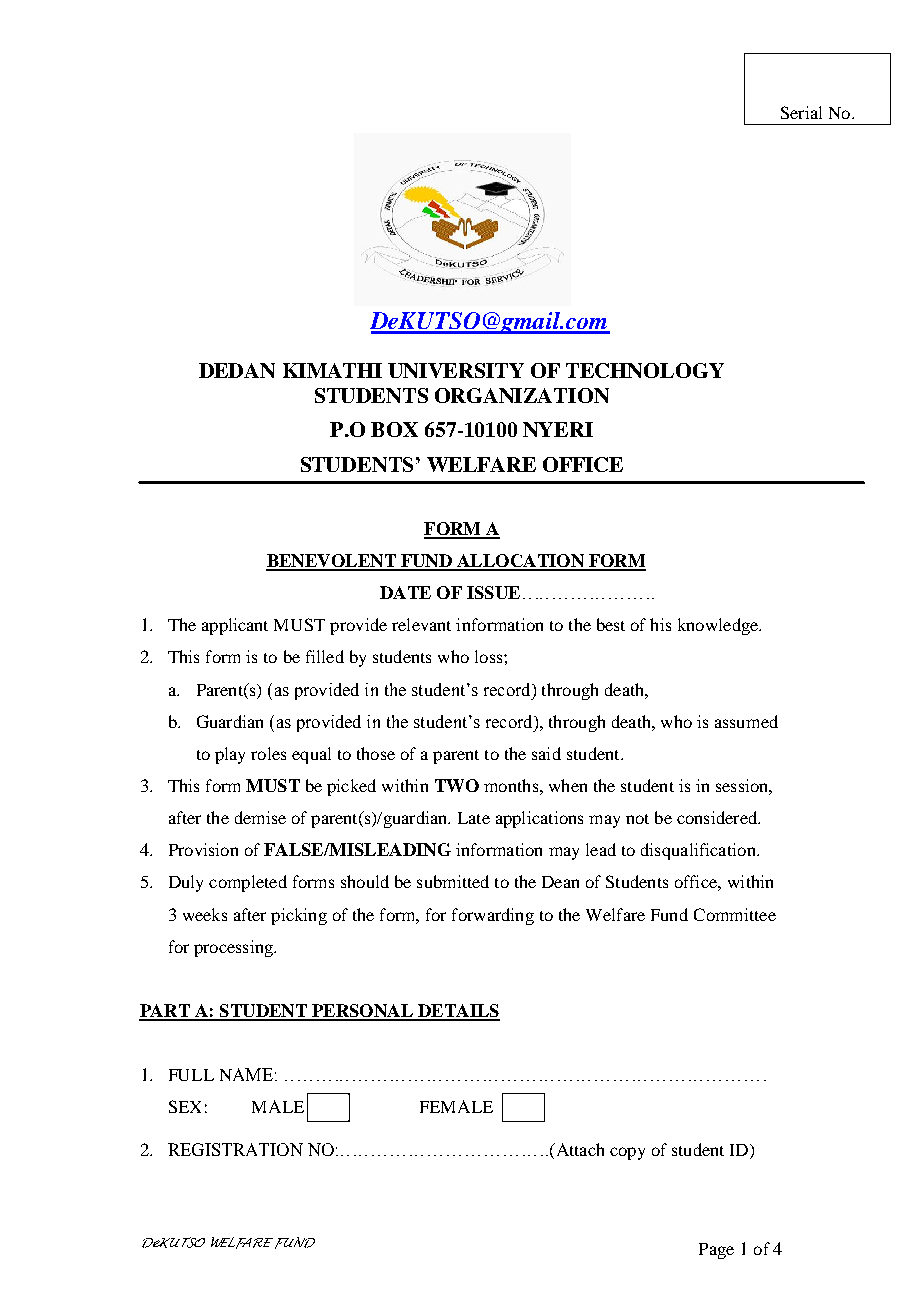 This screenshot has height=1307, width=924. Describe the element at coordinates (456, 370) in the screenshot. I see `UNIVERSITY` at that location.
